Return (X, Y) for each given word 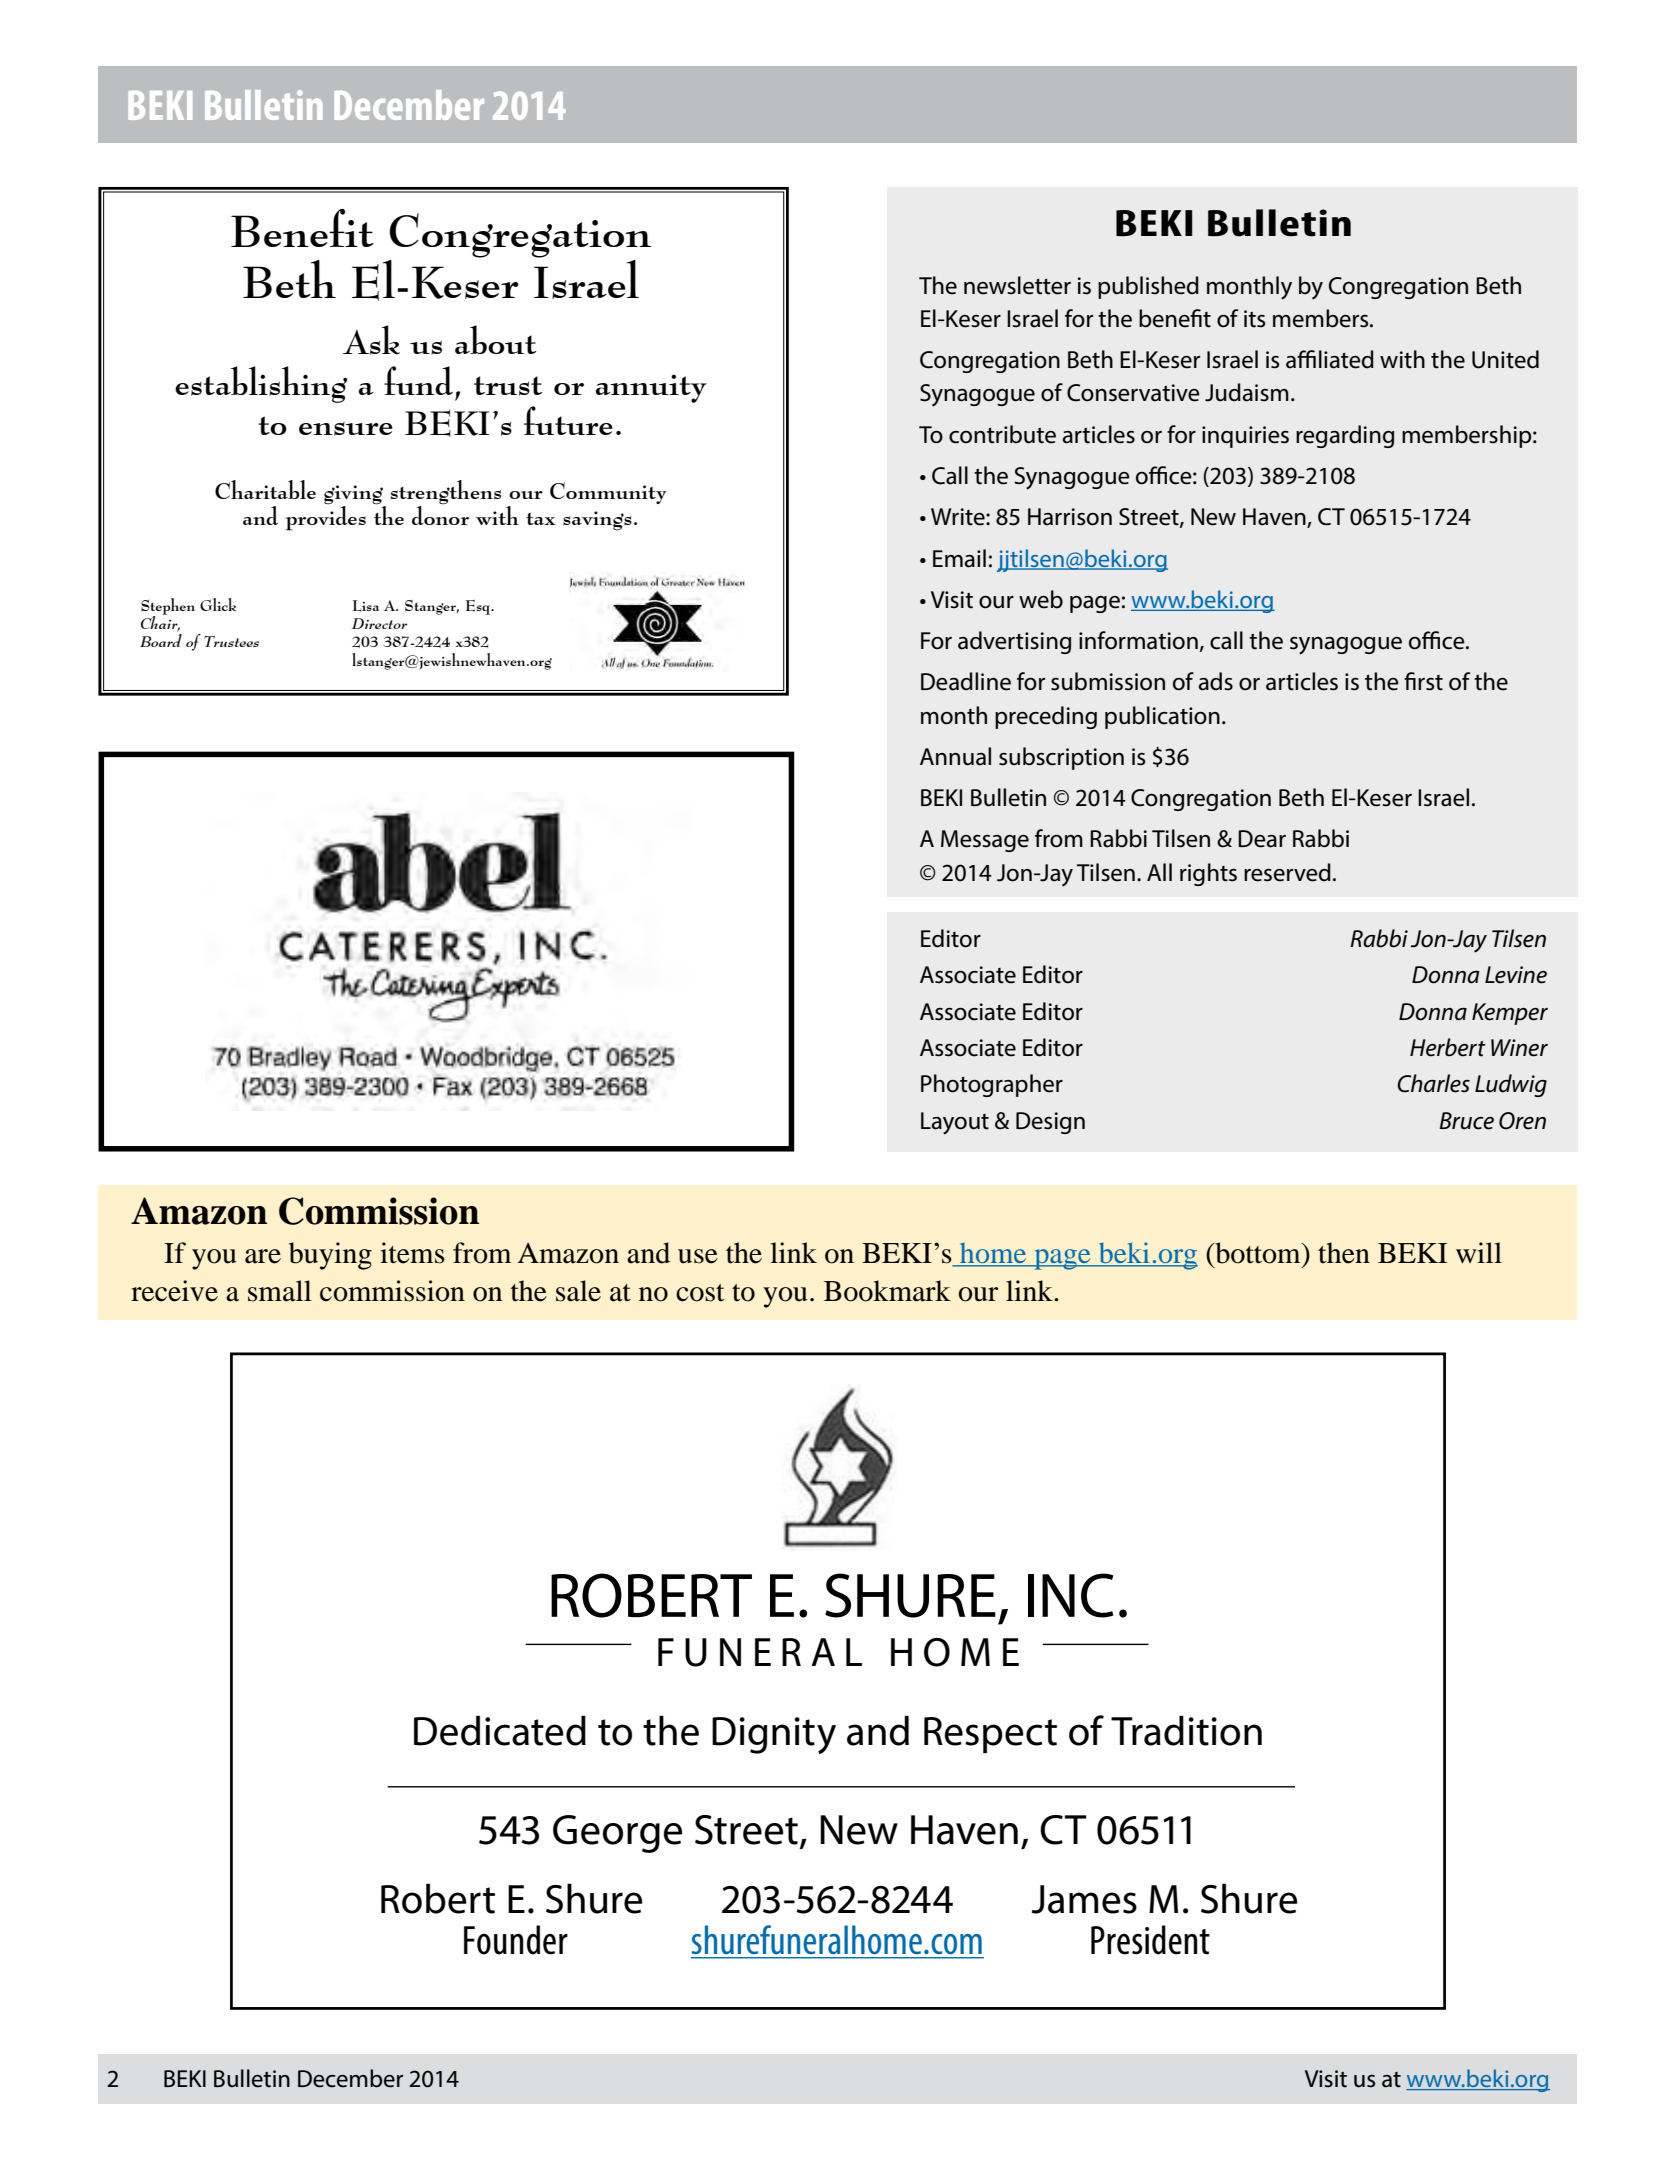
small (280, 1291)
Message (985, 841)
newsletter (1017, 285)
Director (379, 623)
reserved (1287, 872)
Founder (516, 1940)
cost (700, 1293)
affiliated (1330, 359)
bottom (1258, 1253)
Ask (371, 340)
